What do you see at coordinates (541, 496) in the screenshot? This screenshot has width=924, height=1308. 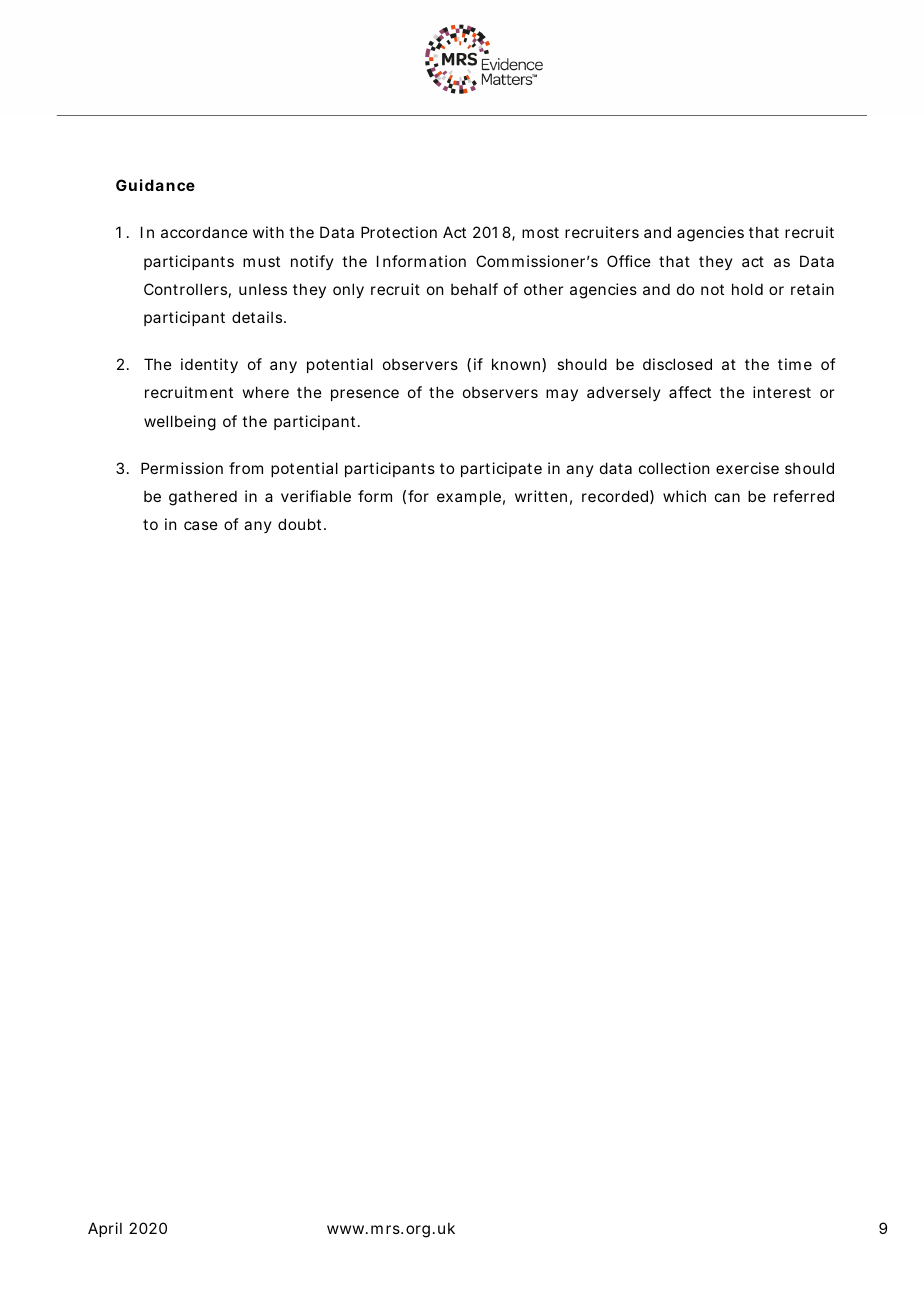 I see `written` at bounding box center [541, 496].
